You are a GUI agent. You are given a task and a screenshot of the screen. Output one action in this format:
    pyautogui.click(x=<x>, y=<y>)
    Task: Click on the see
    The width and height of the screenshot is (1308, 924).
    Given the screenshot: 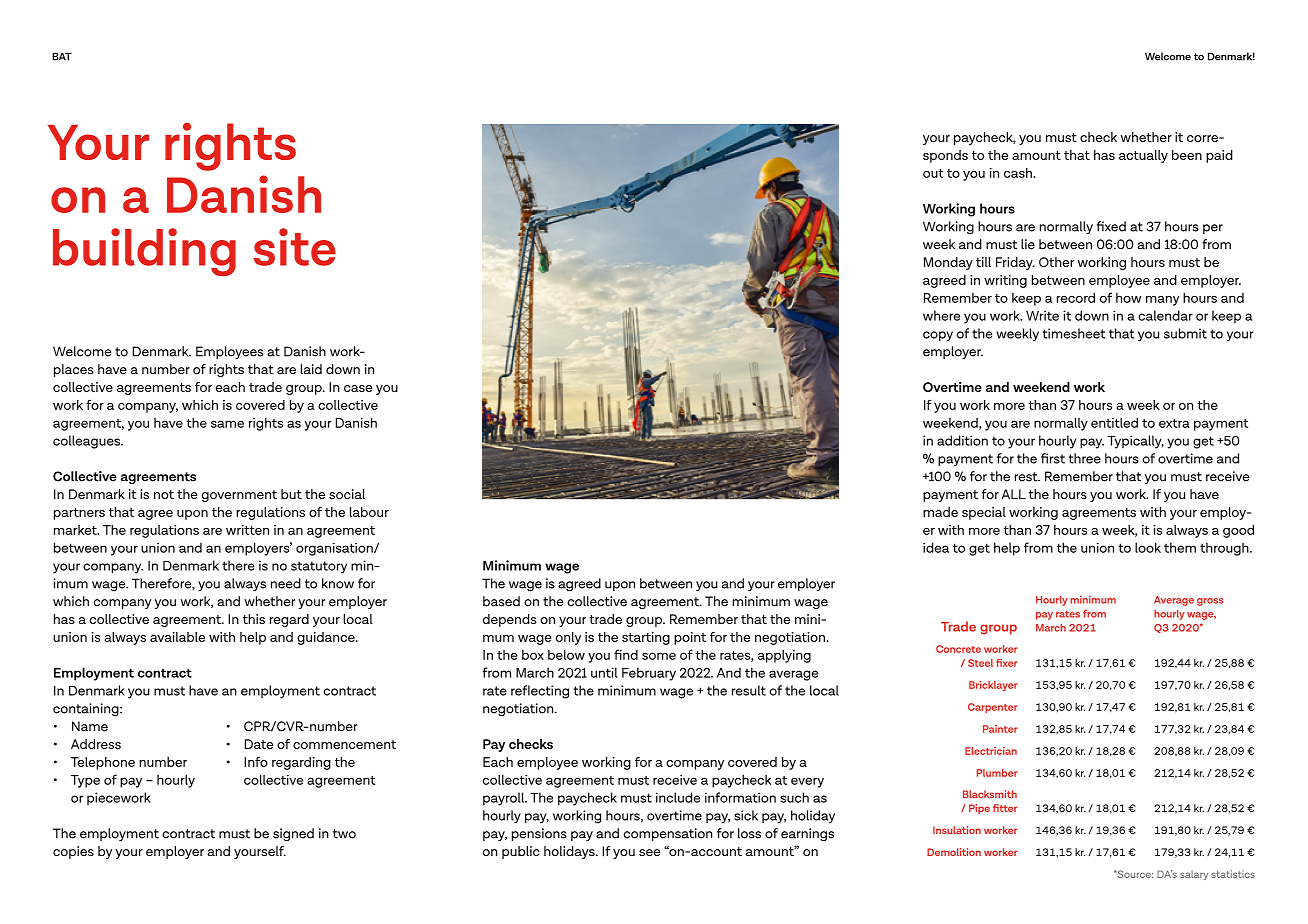 What is the action you would take?
    pyautogui.click(x=649, y=852)
